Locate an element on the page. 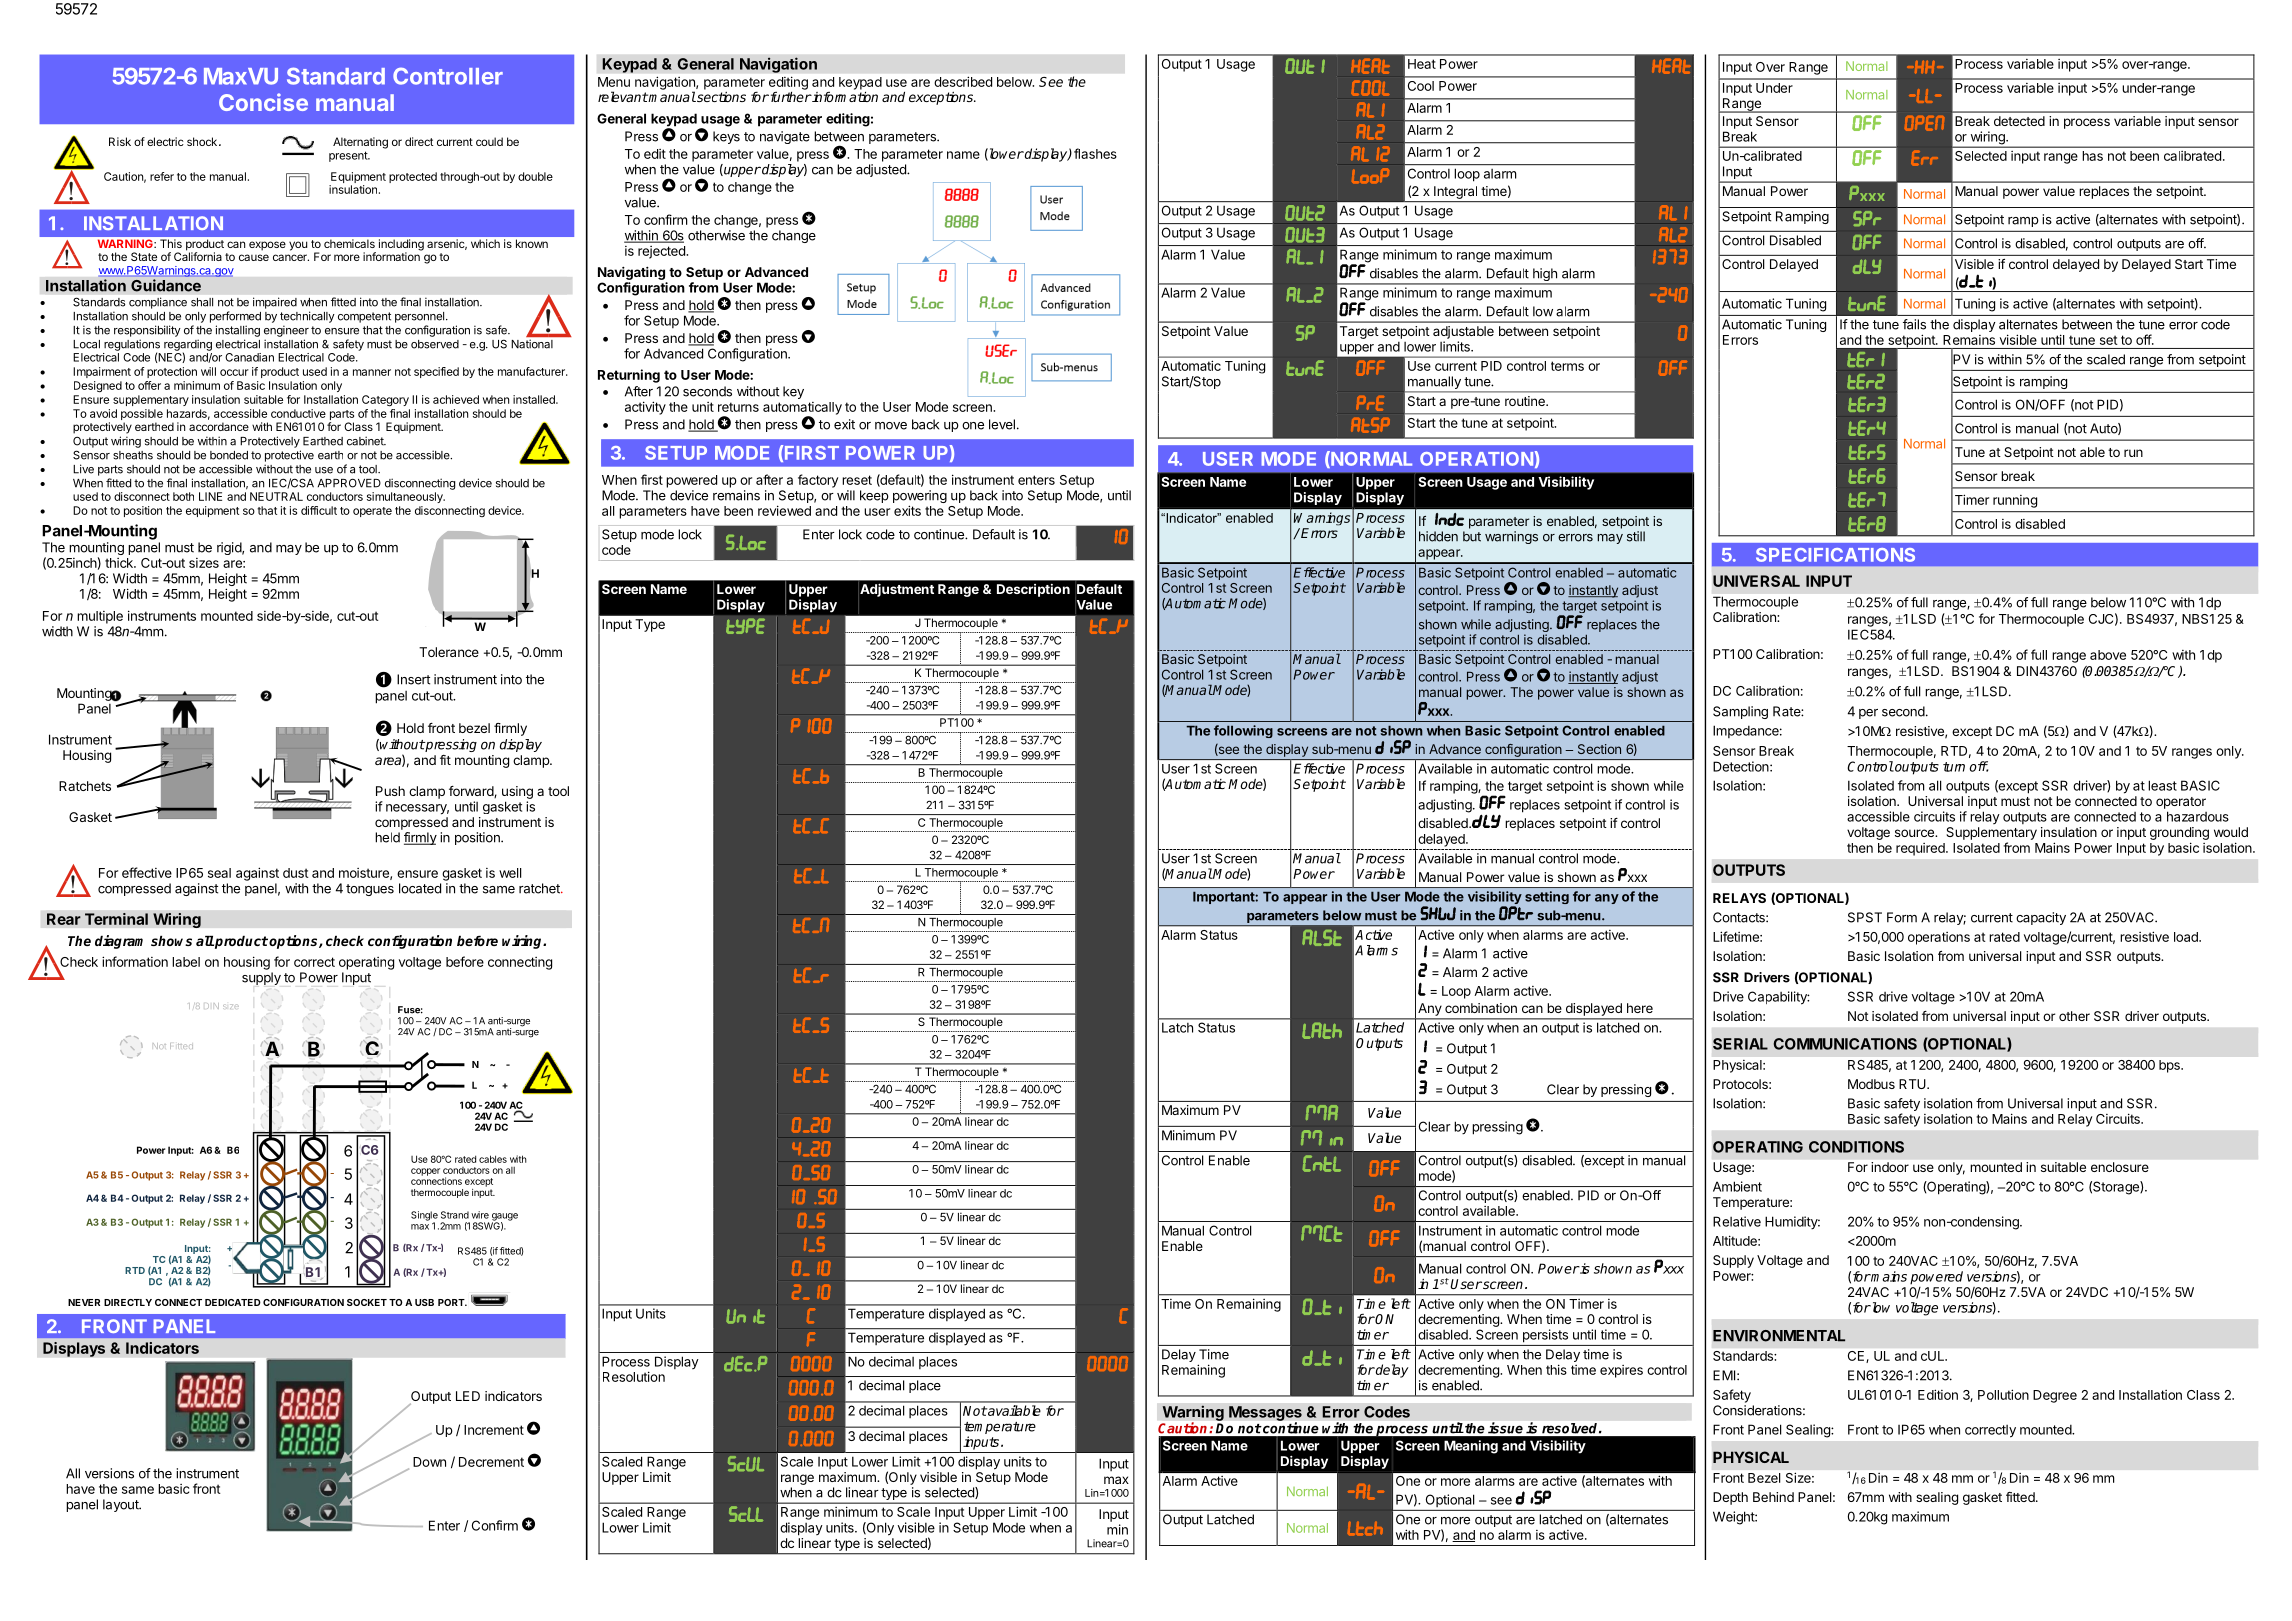  Down is located at coordinates (429, 1462).
